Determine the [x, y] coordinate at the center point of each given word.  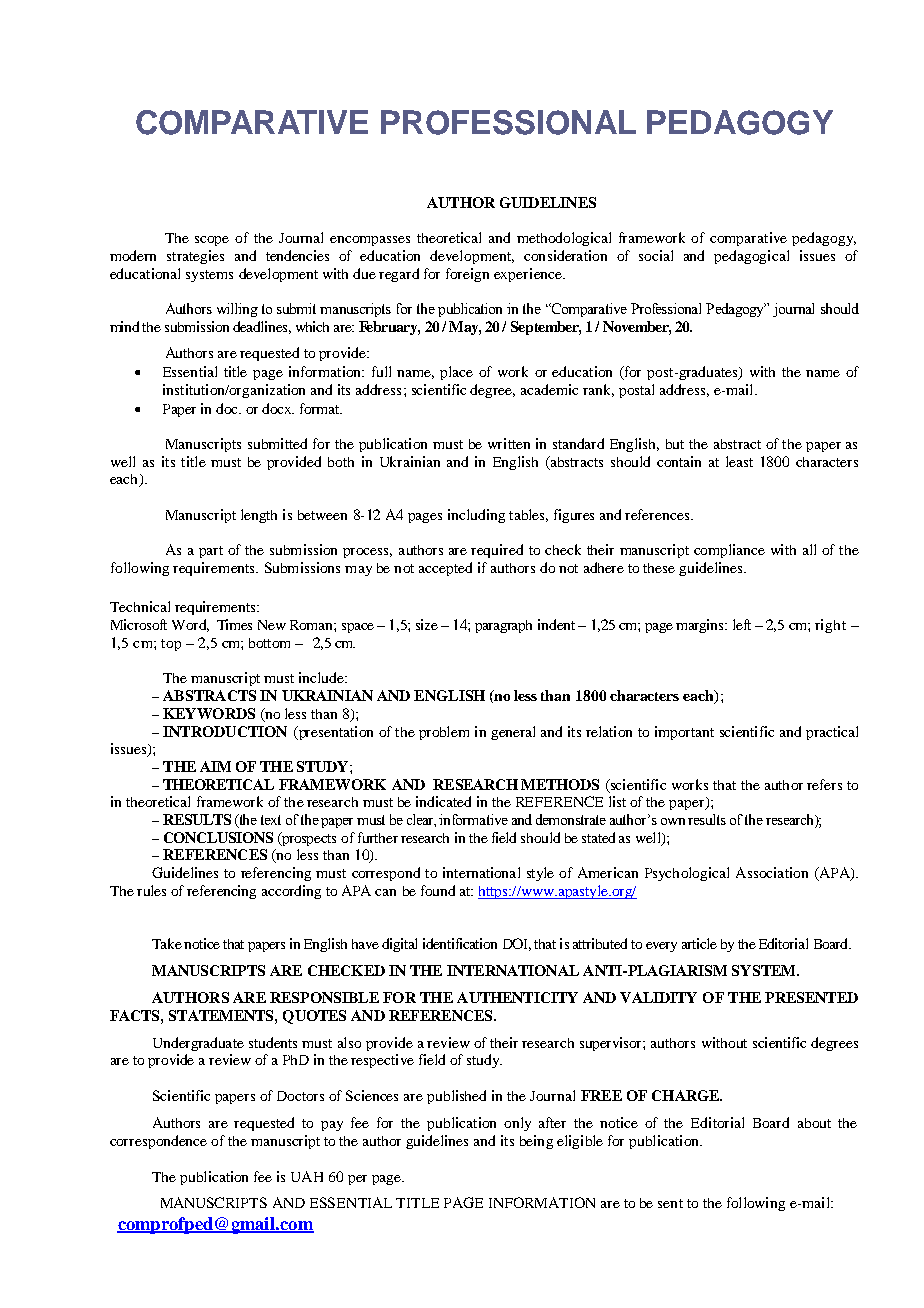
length [259, 516]
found [438, 890]
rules [151, 890]
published [456, 1097]
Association [772, 872]
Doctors [300, 1096]
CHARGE [687, 1095]
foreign [467, 275]
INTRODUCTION [225, 731]
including [476, 516]
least [739, 461]
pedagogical [751, 257]
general [513, 733]
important [684, 733]
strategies [195, 257]
